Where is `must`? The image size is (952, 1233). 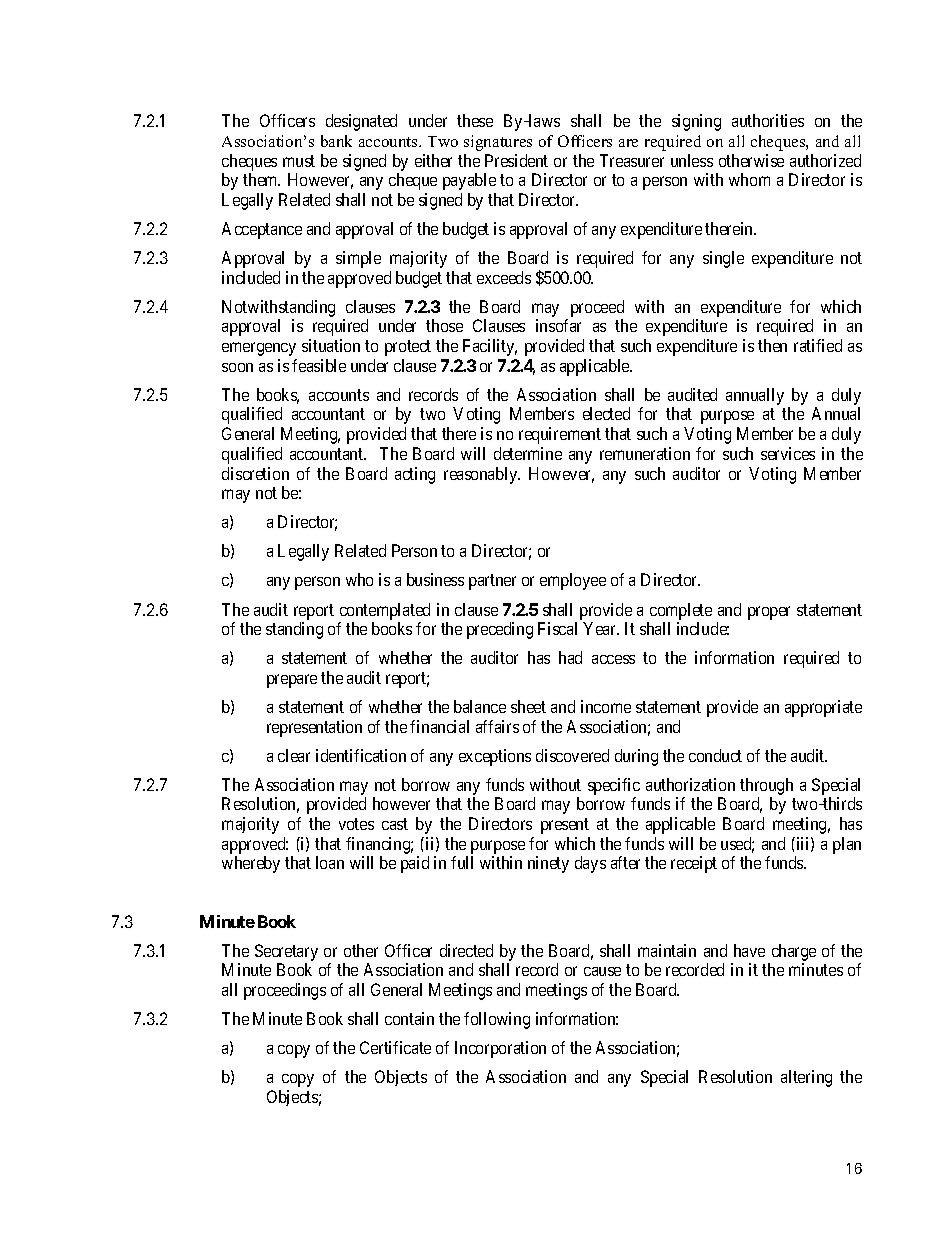
must is located at coordinates (299, 161).
